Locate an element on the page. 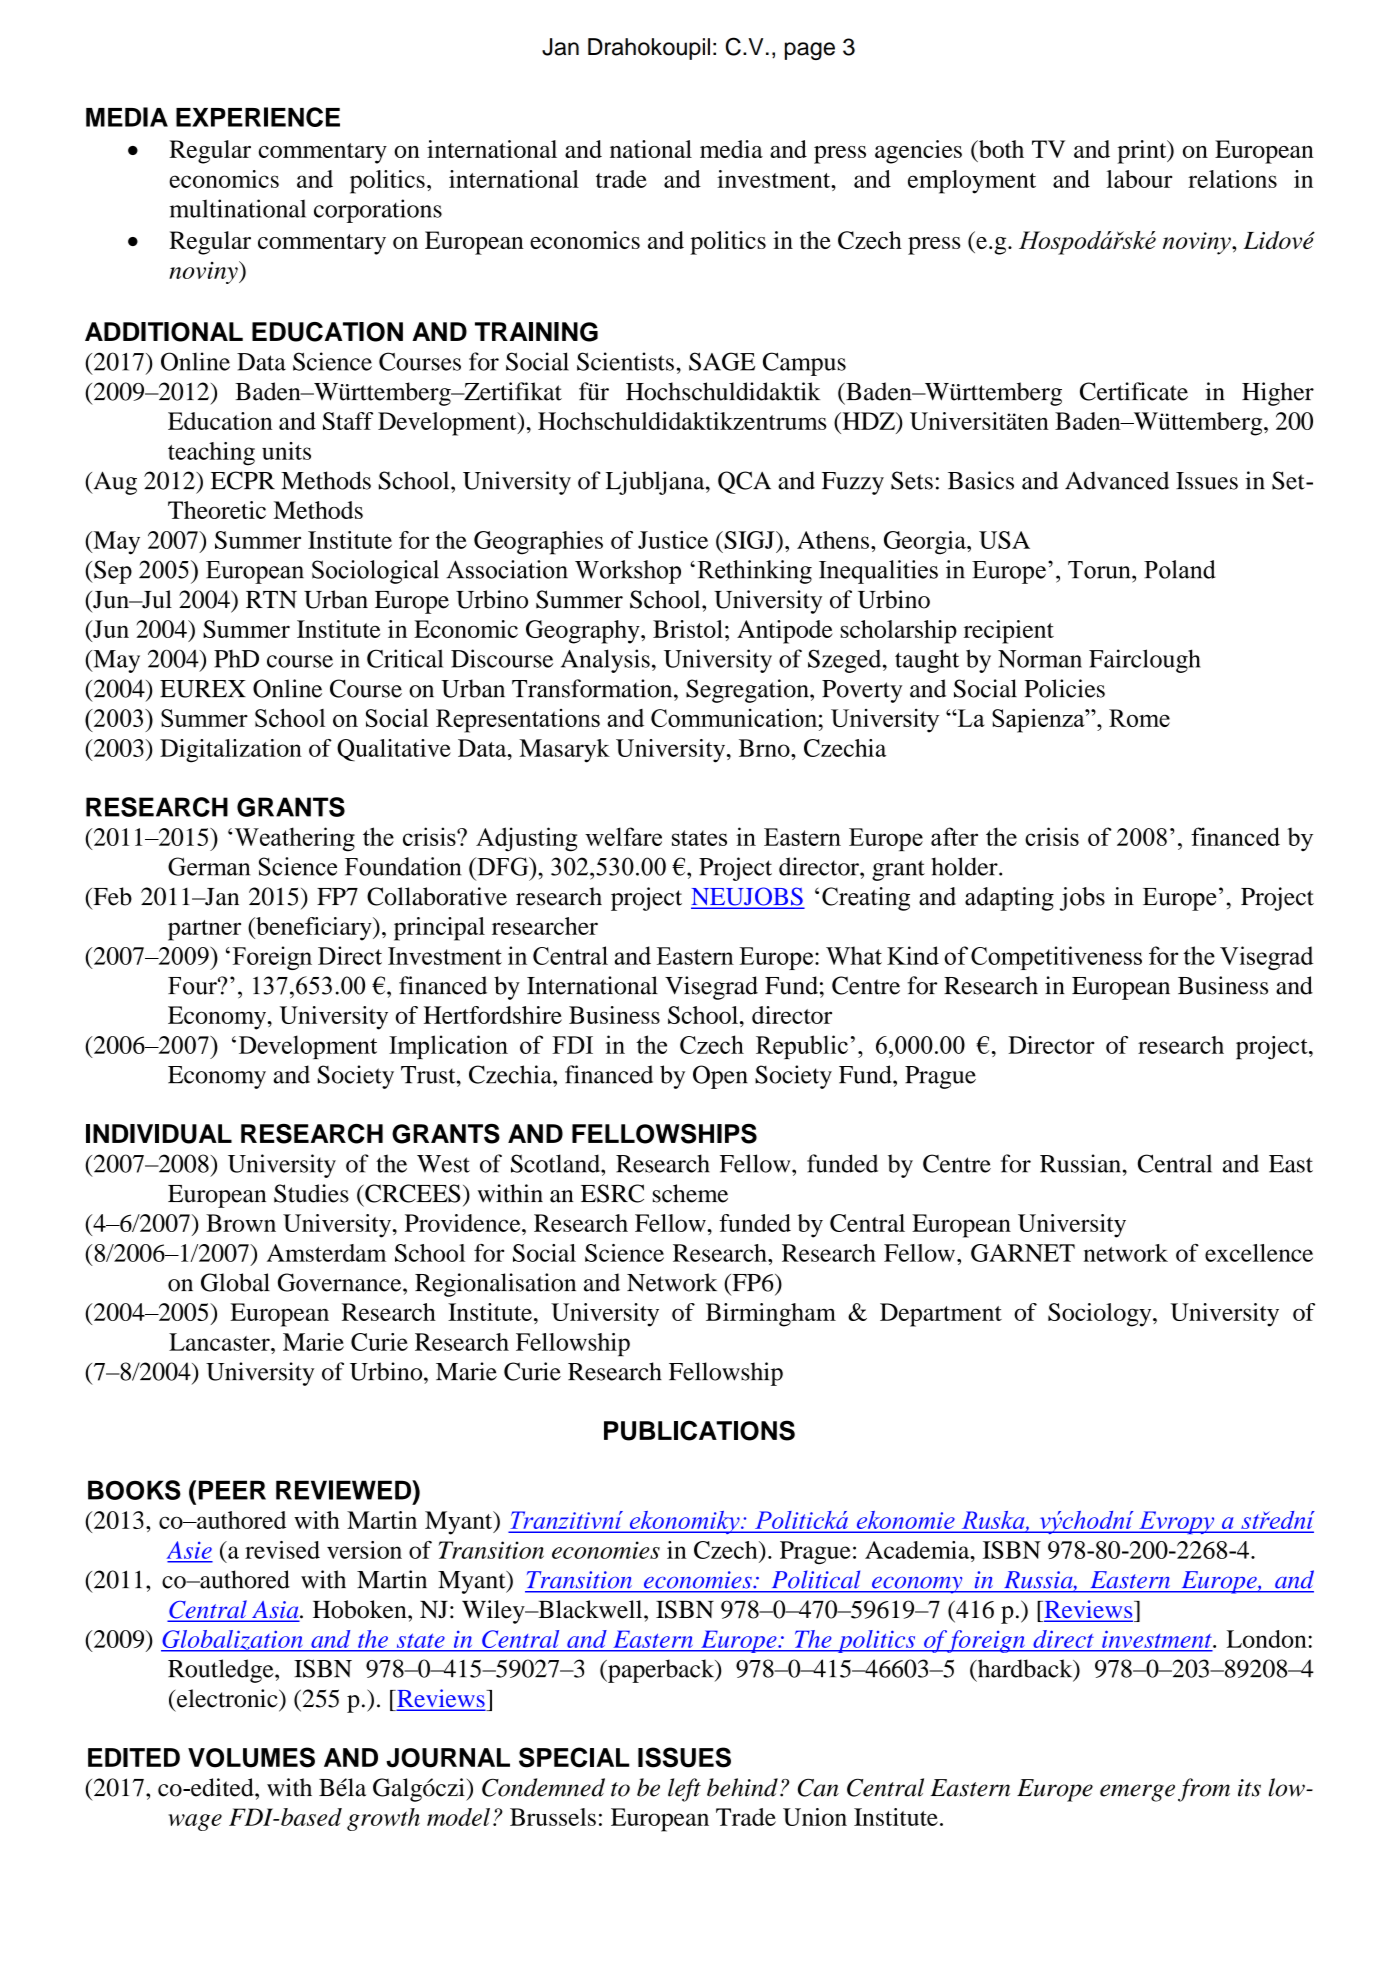 The image size is (1398, 1977). page is located at coordinates (810, 51).
